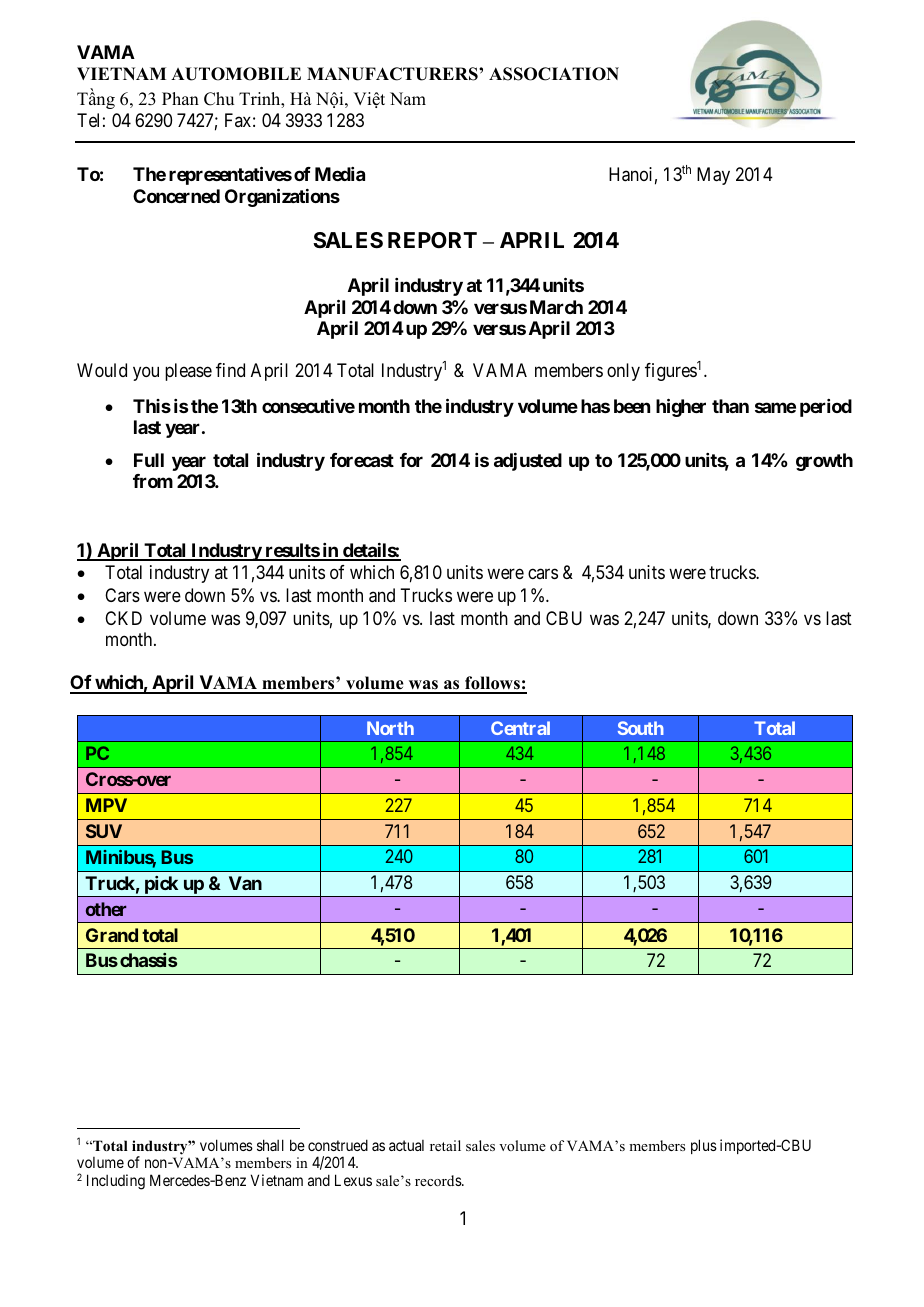 Image resolution: width=924 pixels, height=1307 pixels. I want to click on shall, so click(270, 1145).
